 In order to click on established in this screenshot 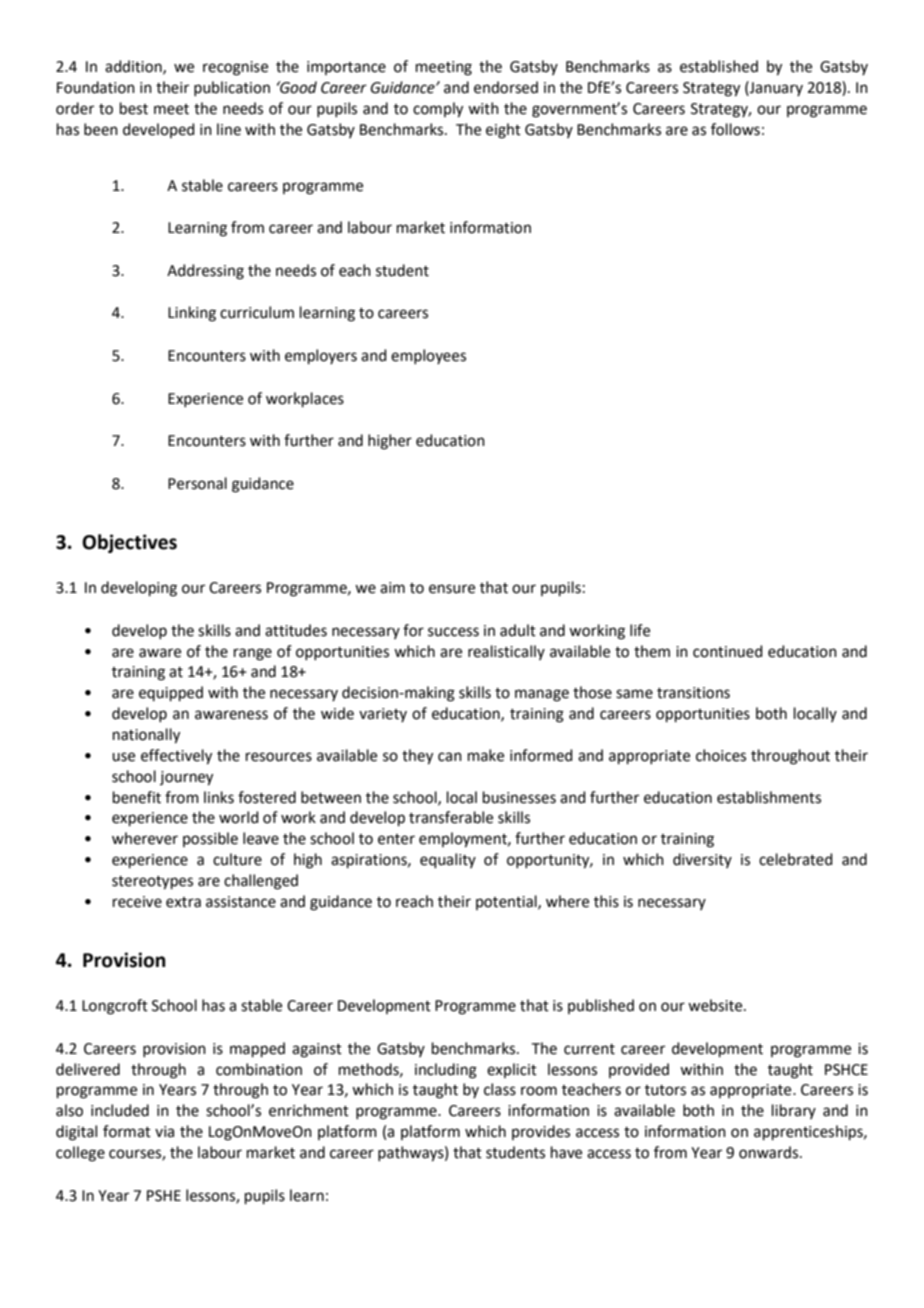, I will do `click(719, 66)`.
